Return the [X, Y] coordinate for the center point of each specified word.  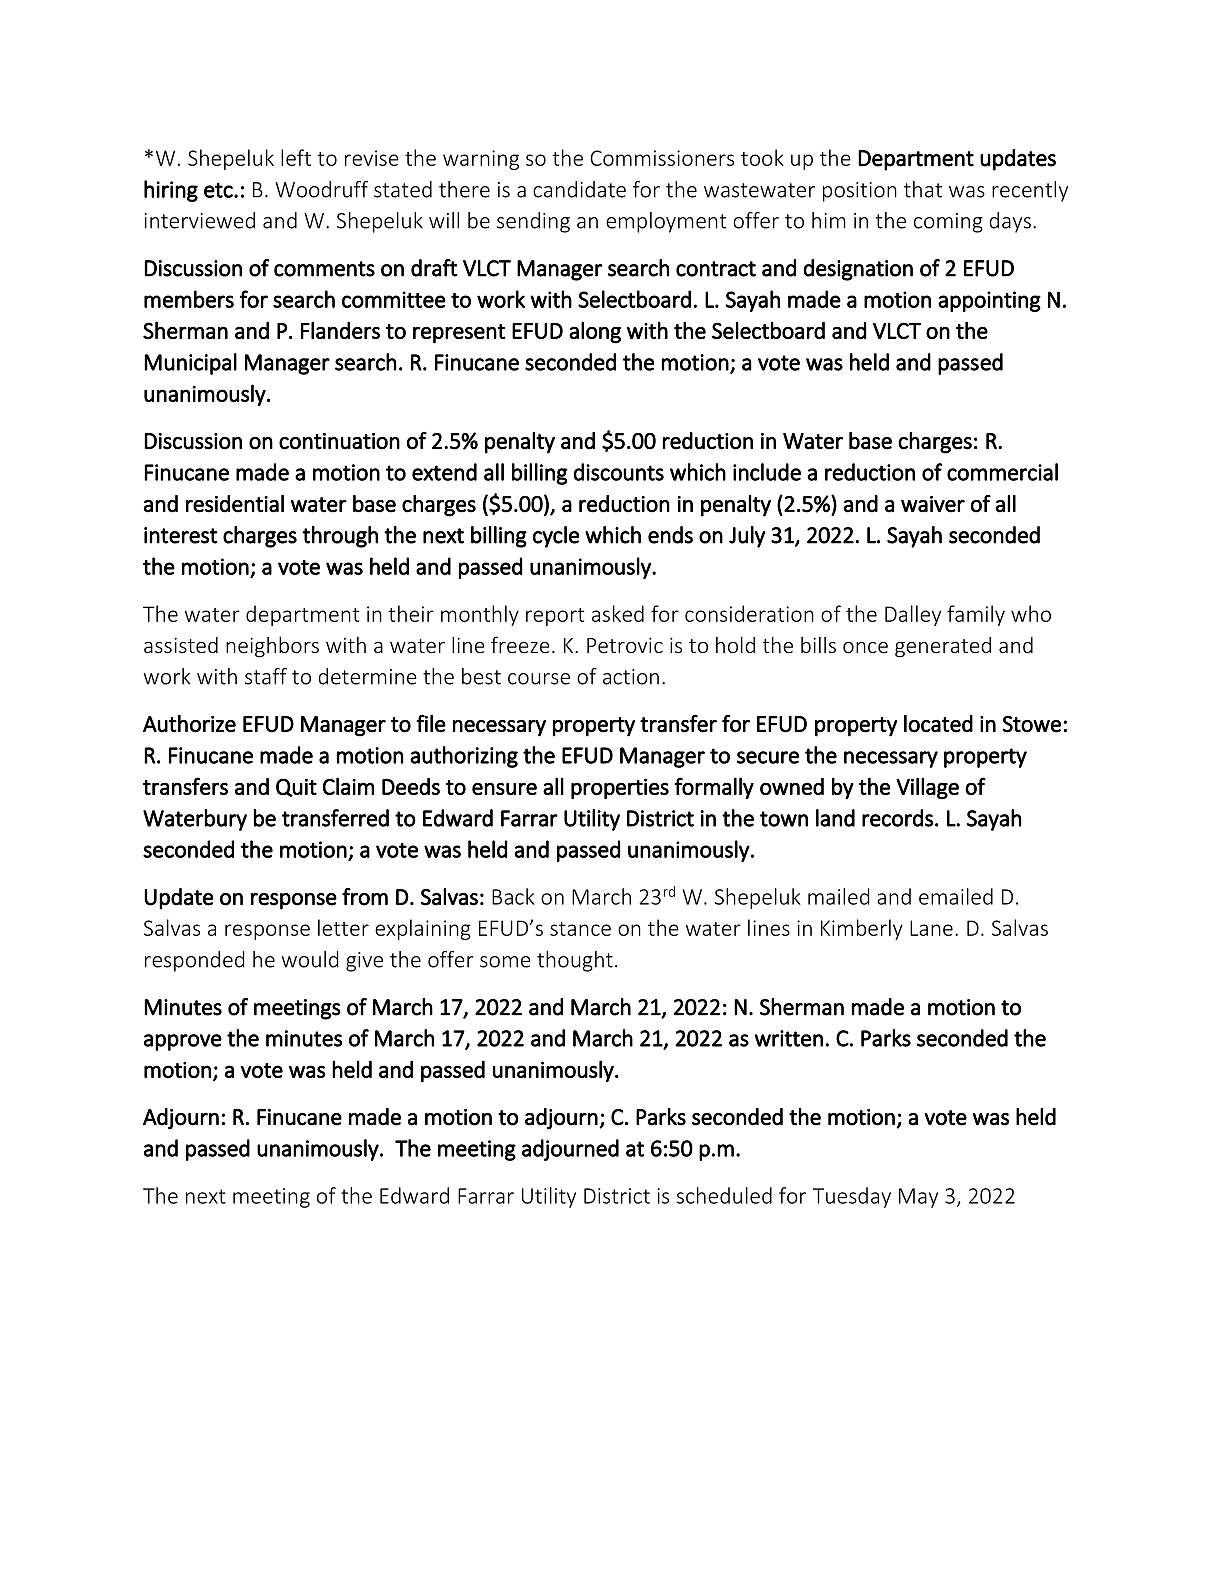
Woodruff [321, 189]
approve [183, 1042]
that [923, 189]
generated [943, 647]
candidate [579, 189]
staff [266, 676]
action [631, 677]
